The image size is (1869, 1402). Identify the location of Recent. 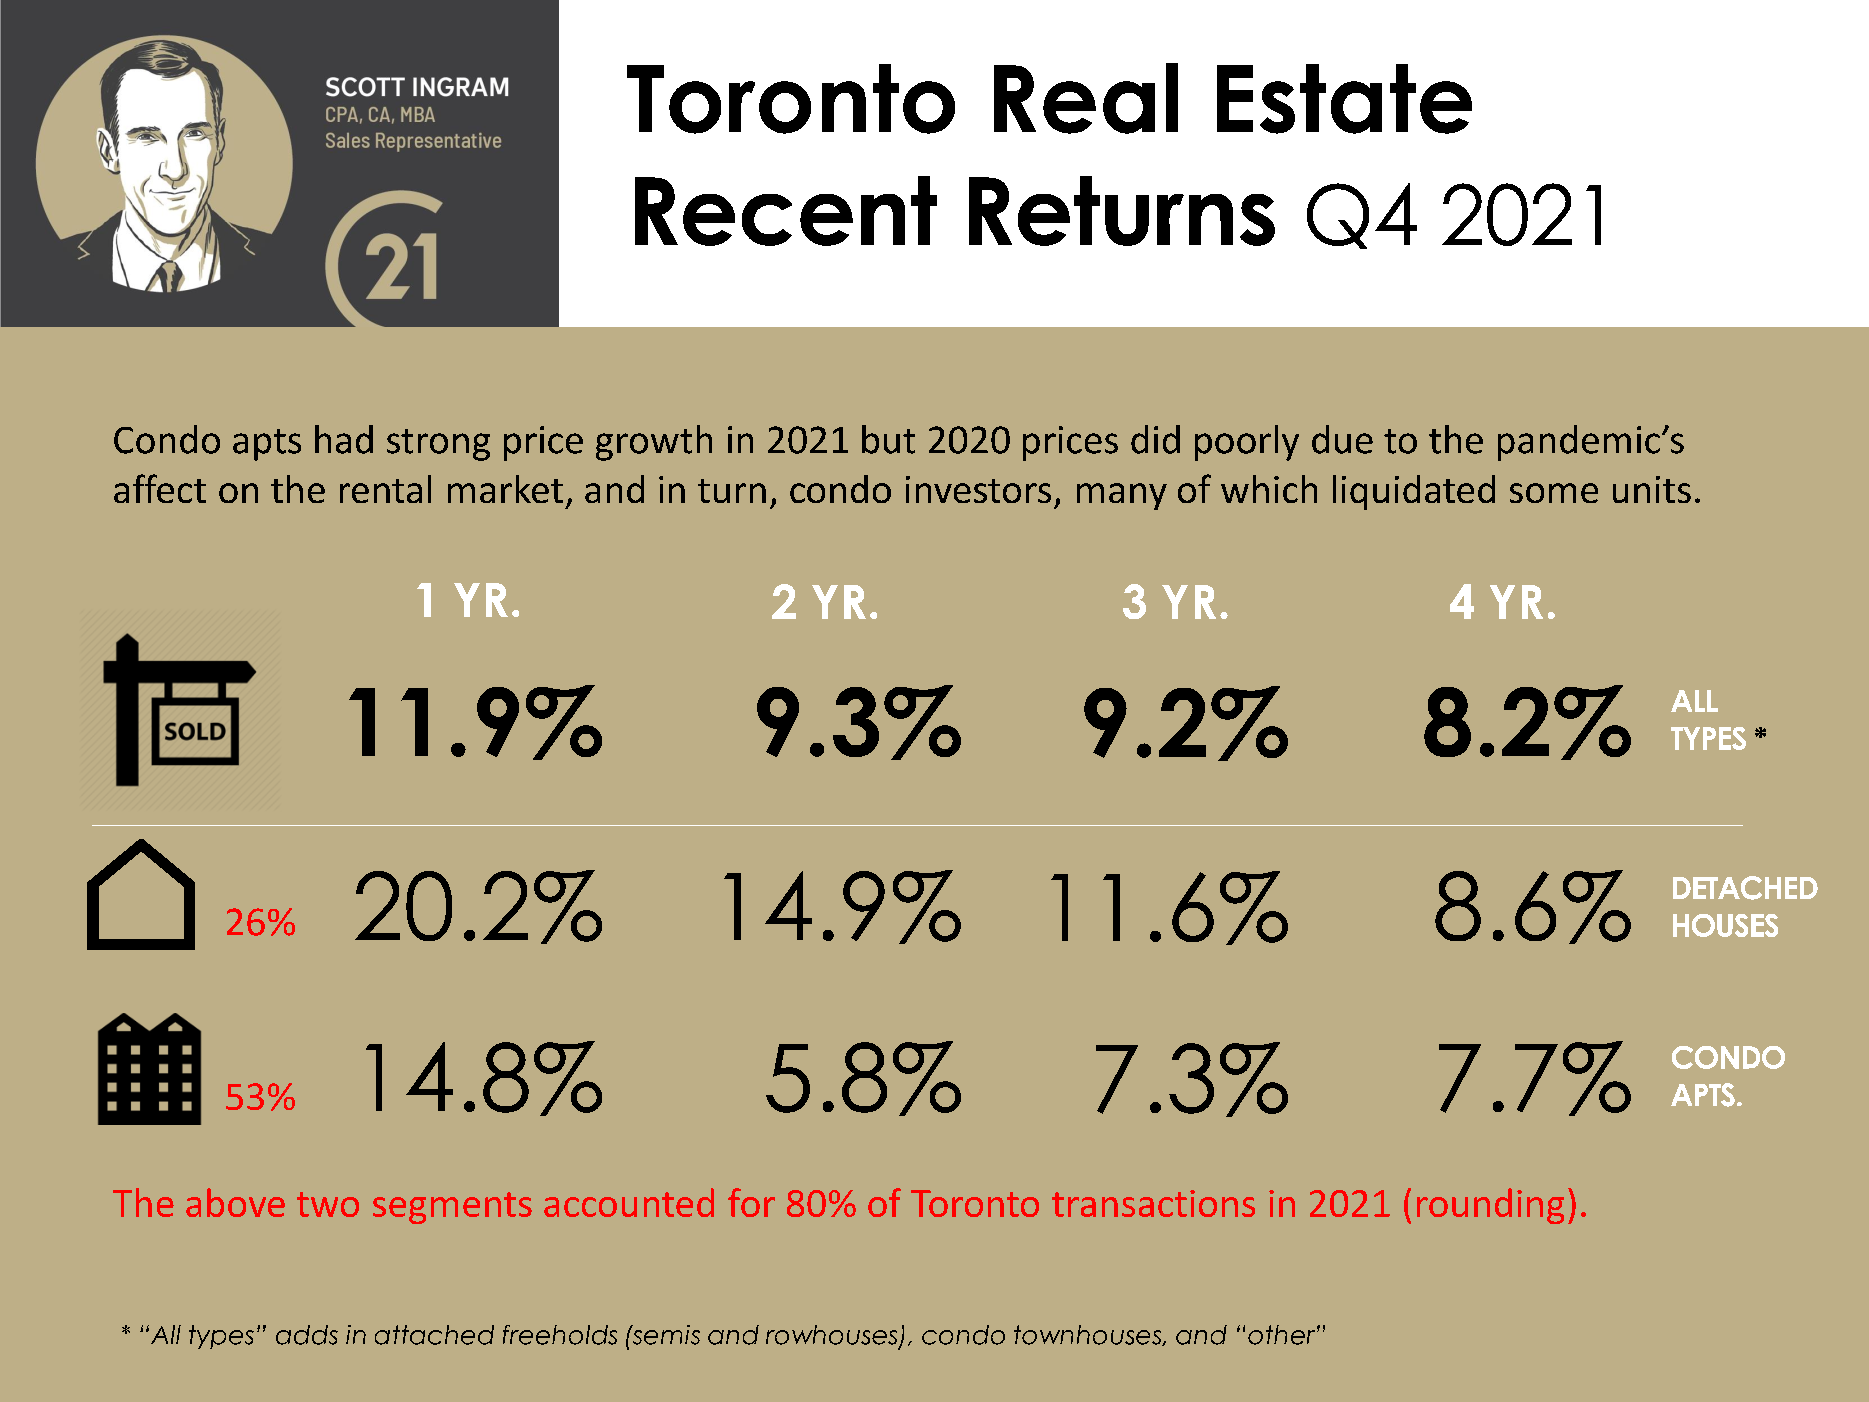
(786, 211).
